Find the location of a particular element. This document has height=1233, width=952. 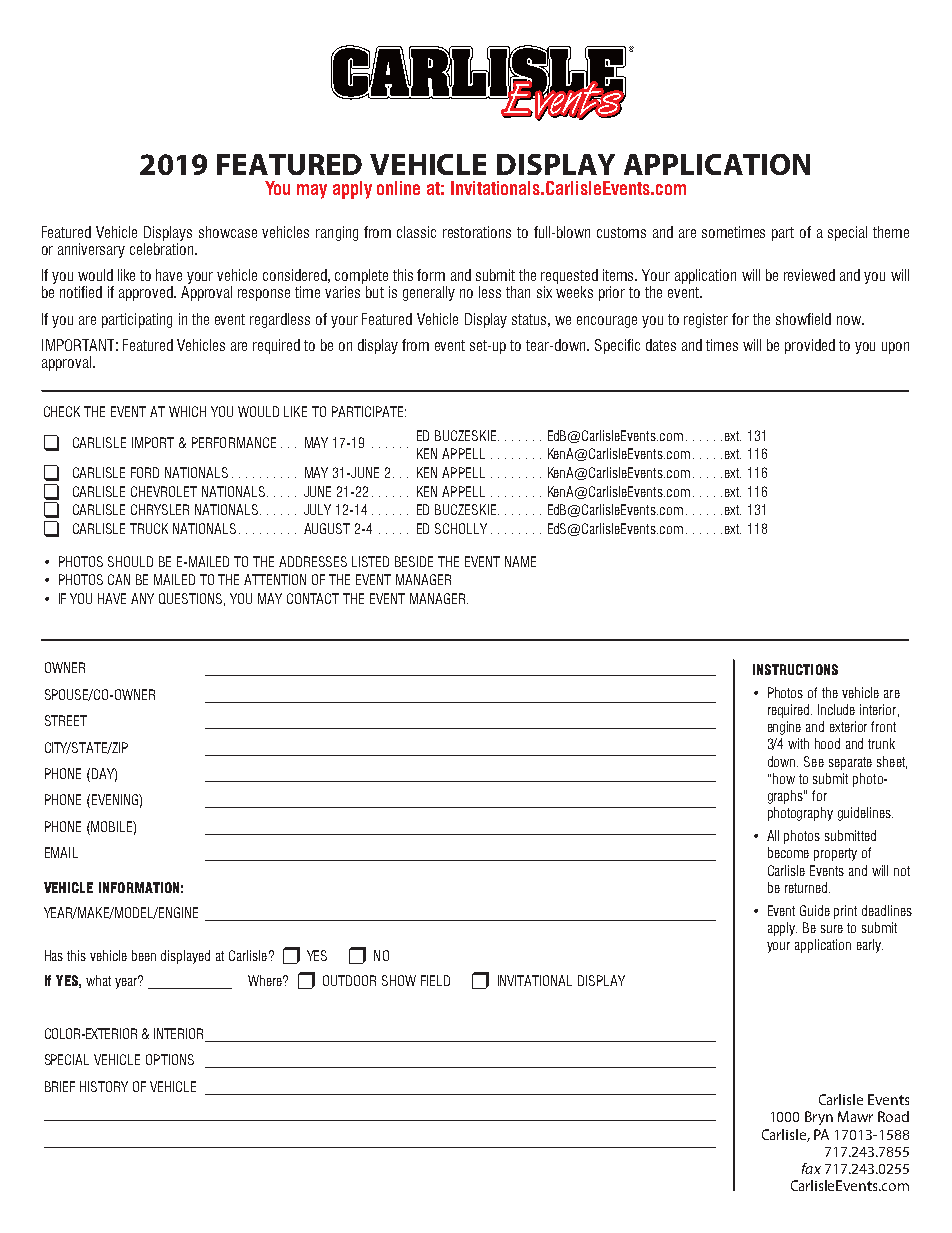

See is located at coordinates (814, 761).
